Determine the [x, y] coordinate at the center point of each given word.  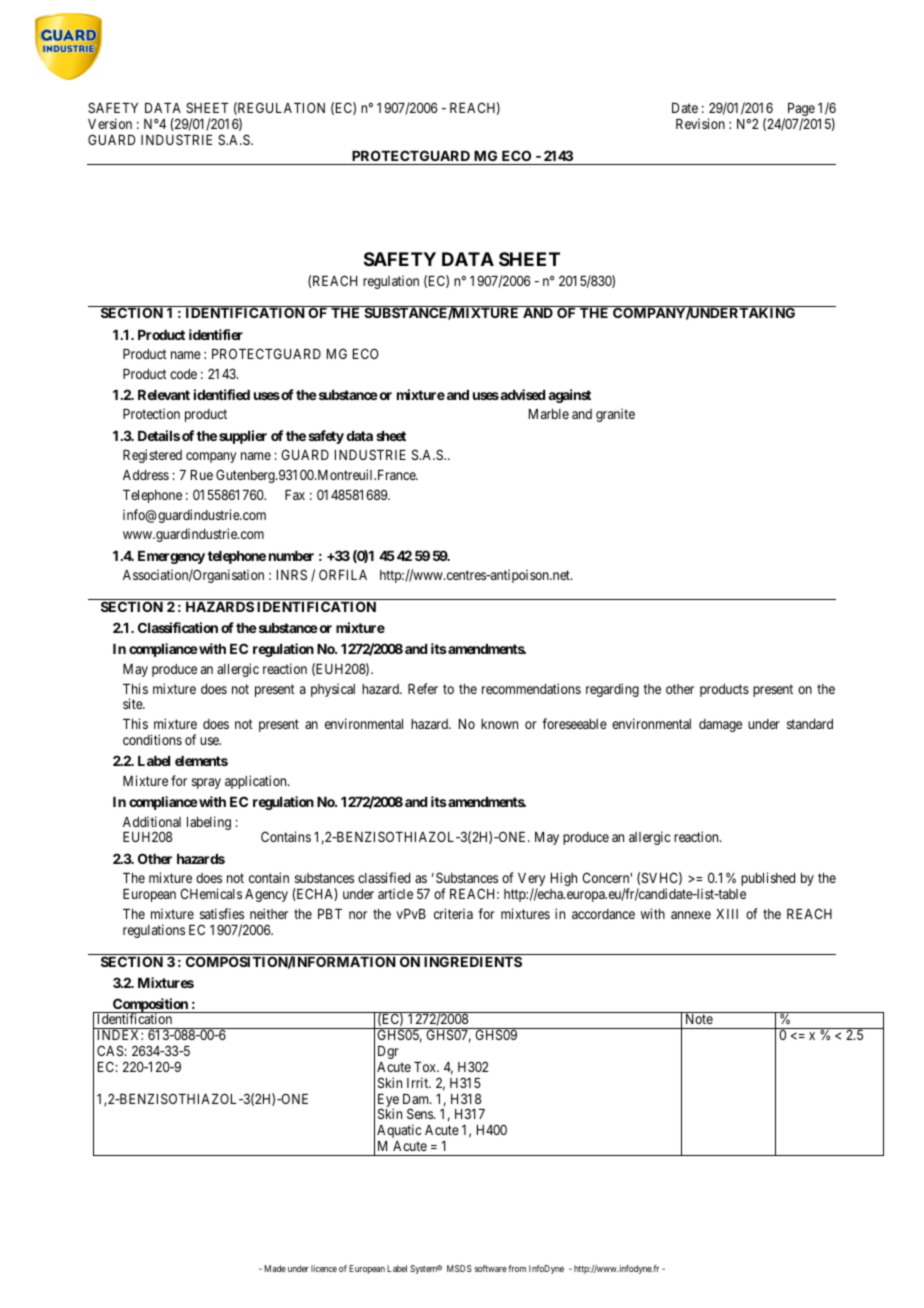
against [569, 396]
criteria [453, 913]
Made [275, 1268]
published [768, 879]
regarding [612, 690]
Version [110, 123]
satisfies [222, 913]
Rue [202, 475]
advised [521, 394]
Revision [700, 123]
